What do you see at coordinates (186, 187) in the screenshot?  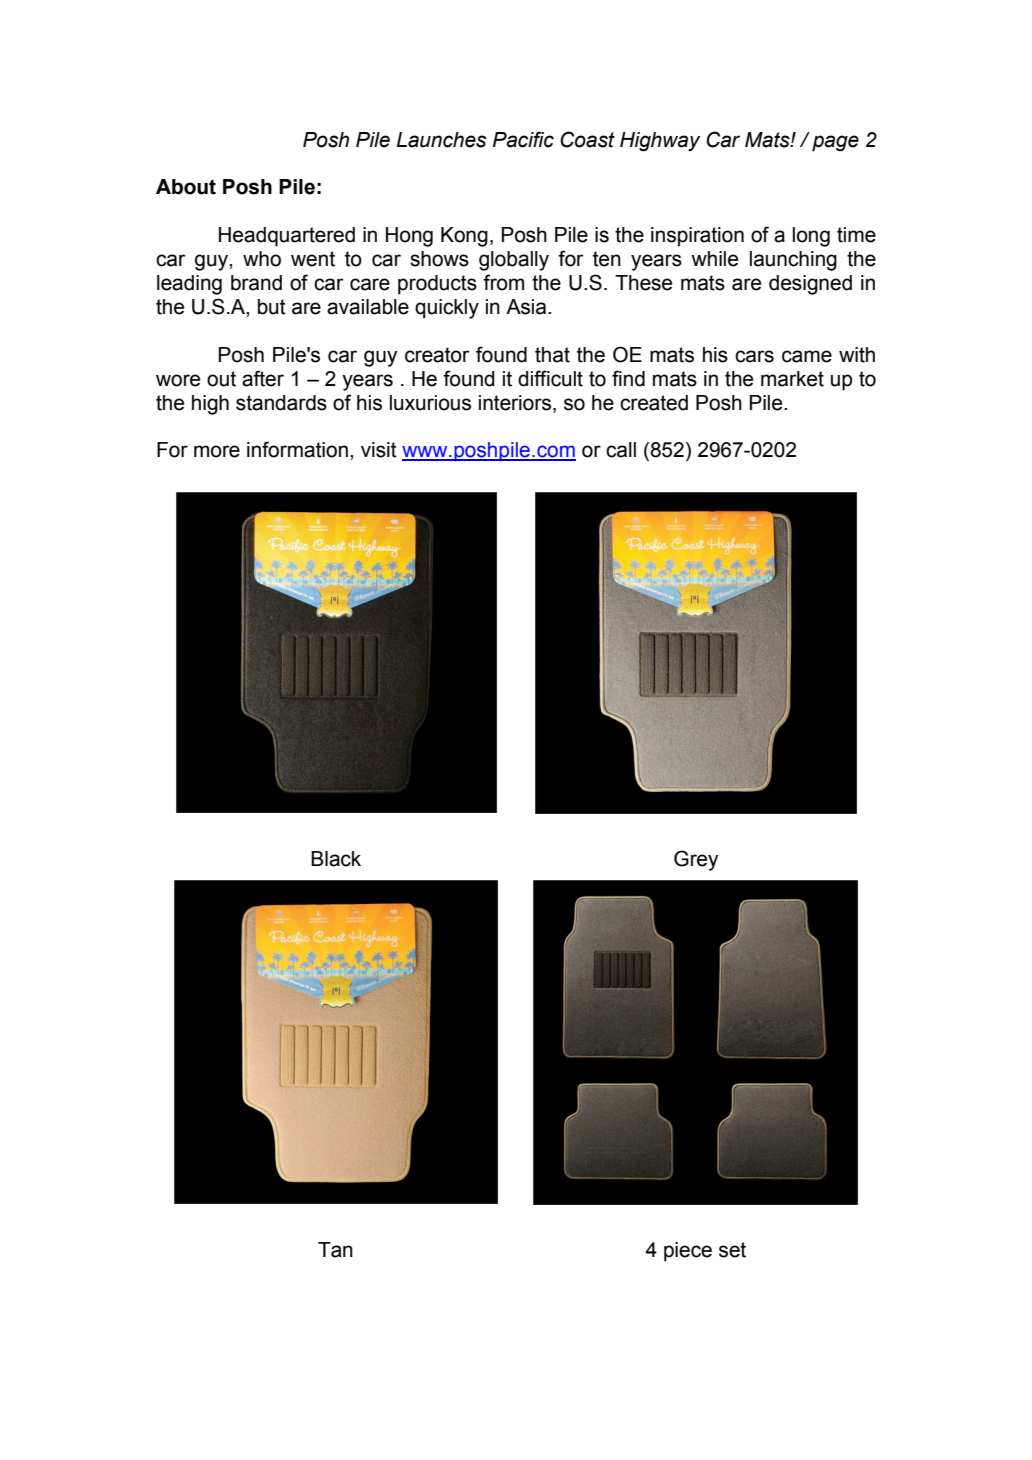 I see `About` at bounding box center [186, 187].
